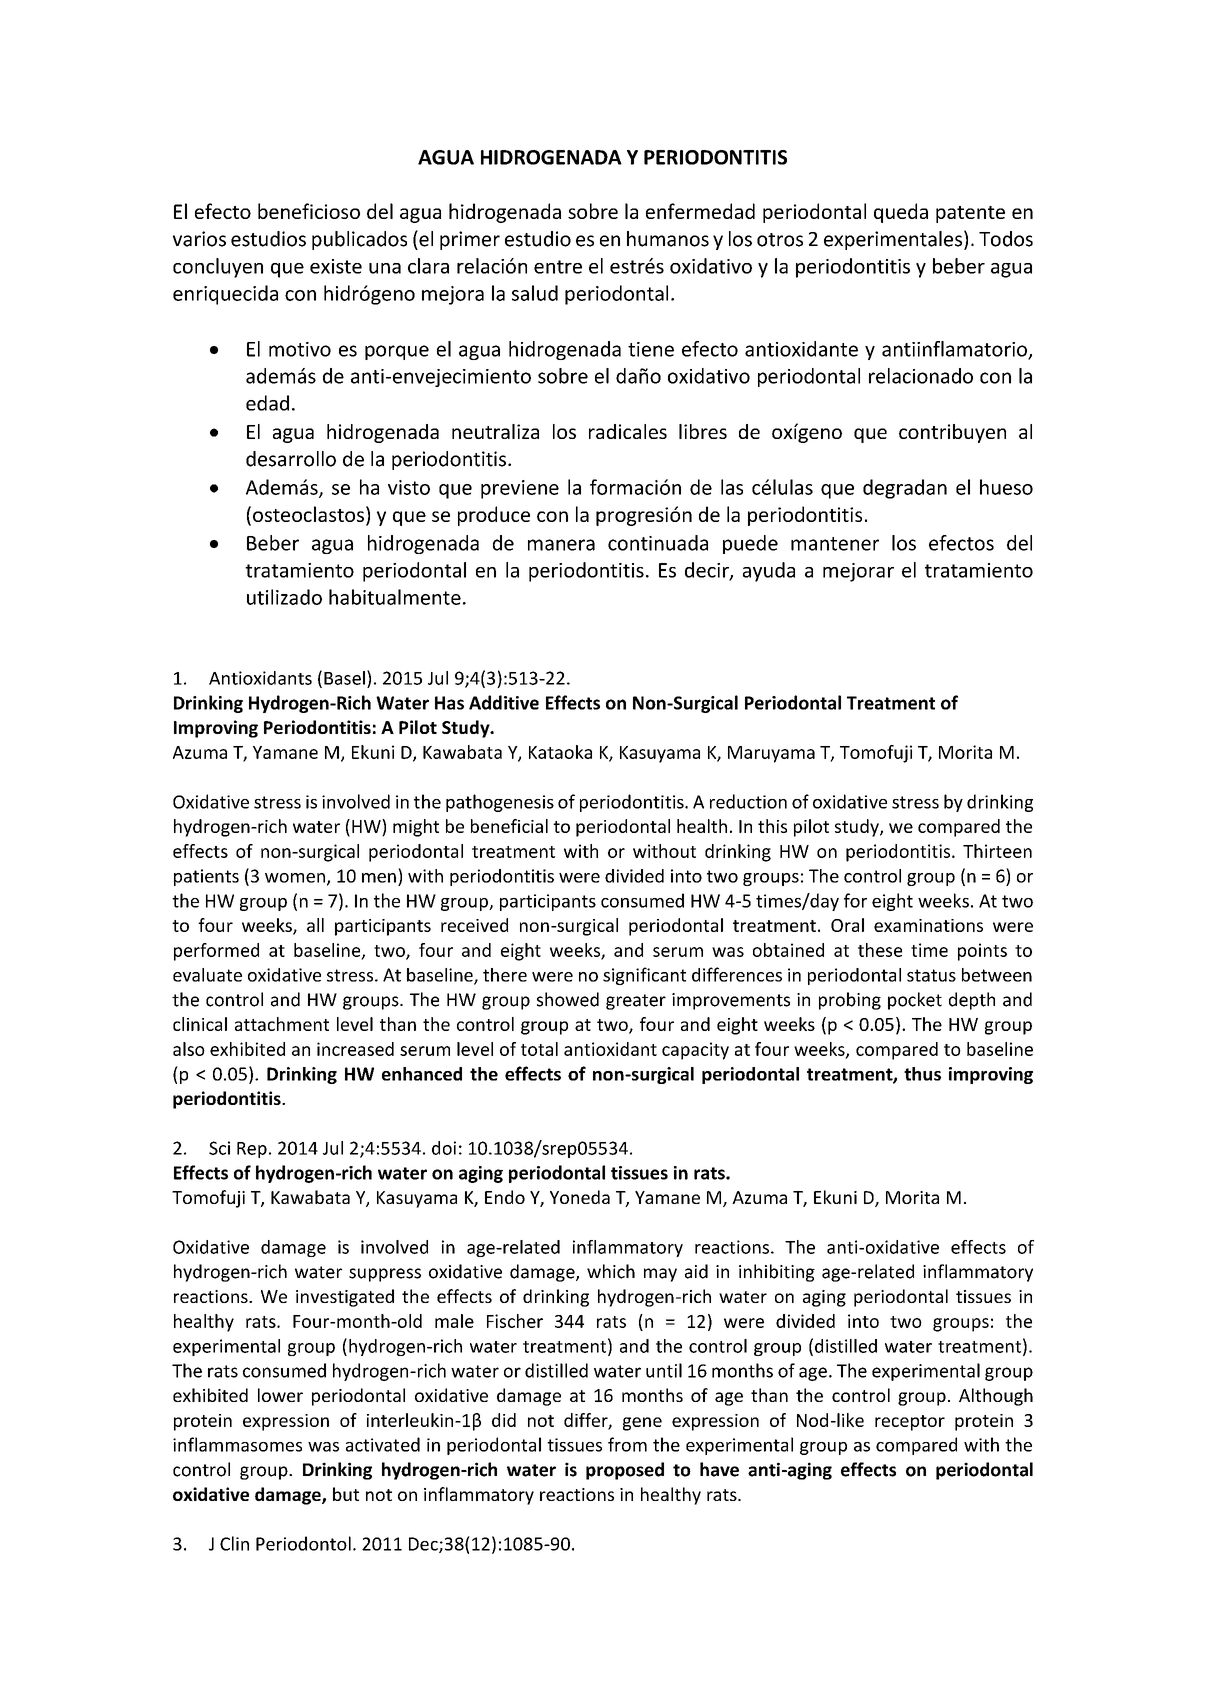 This page has width=1206, height=1706. Describe the element at coordinates (336, 266) in the page. I see `existe` at that location.
